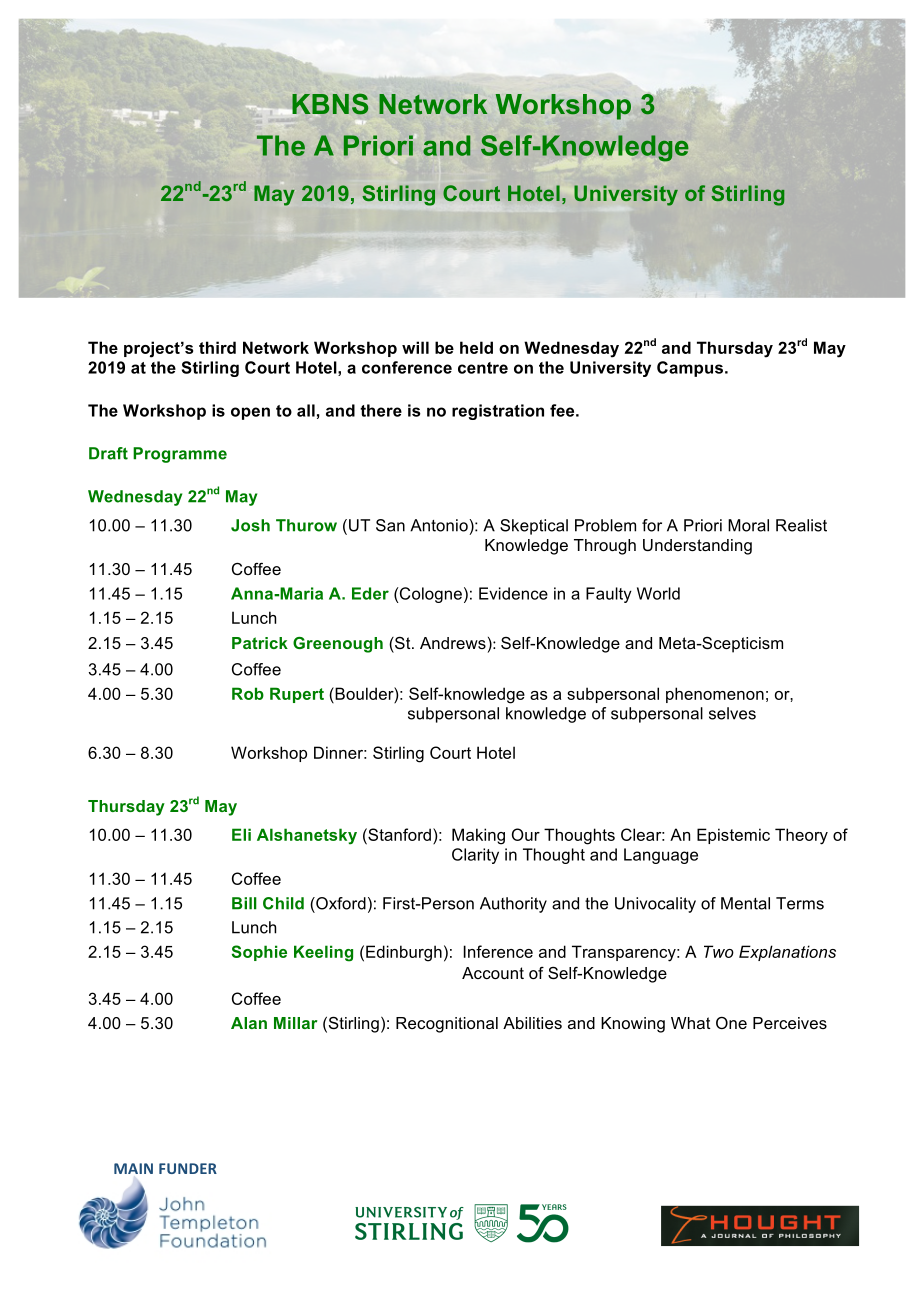  What do you see at coordinates (217, 347) in the image?
I see `third` at bounding box center [217, 347].
